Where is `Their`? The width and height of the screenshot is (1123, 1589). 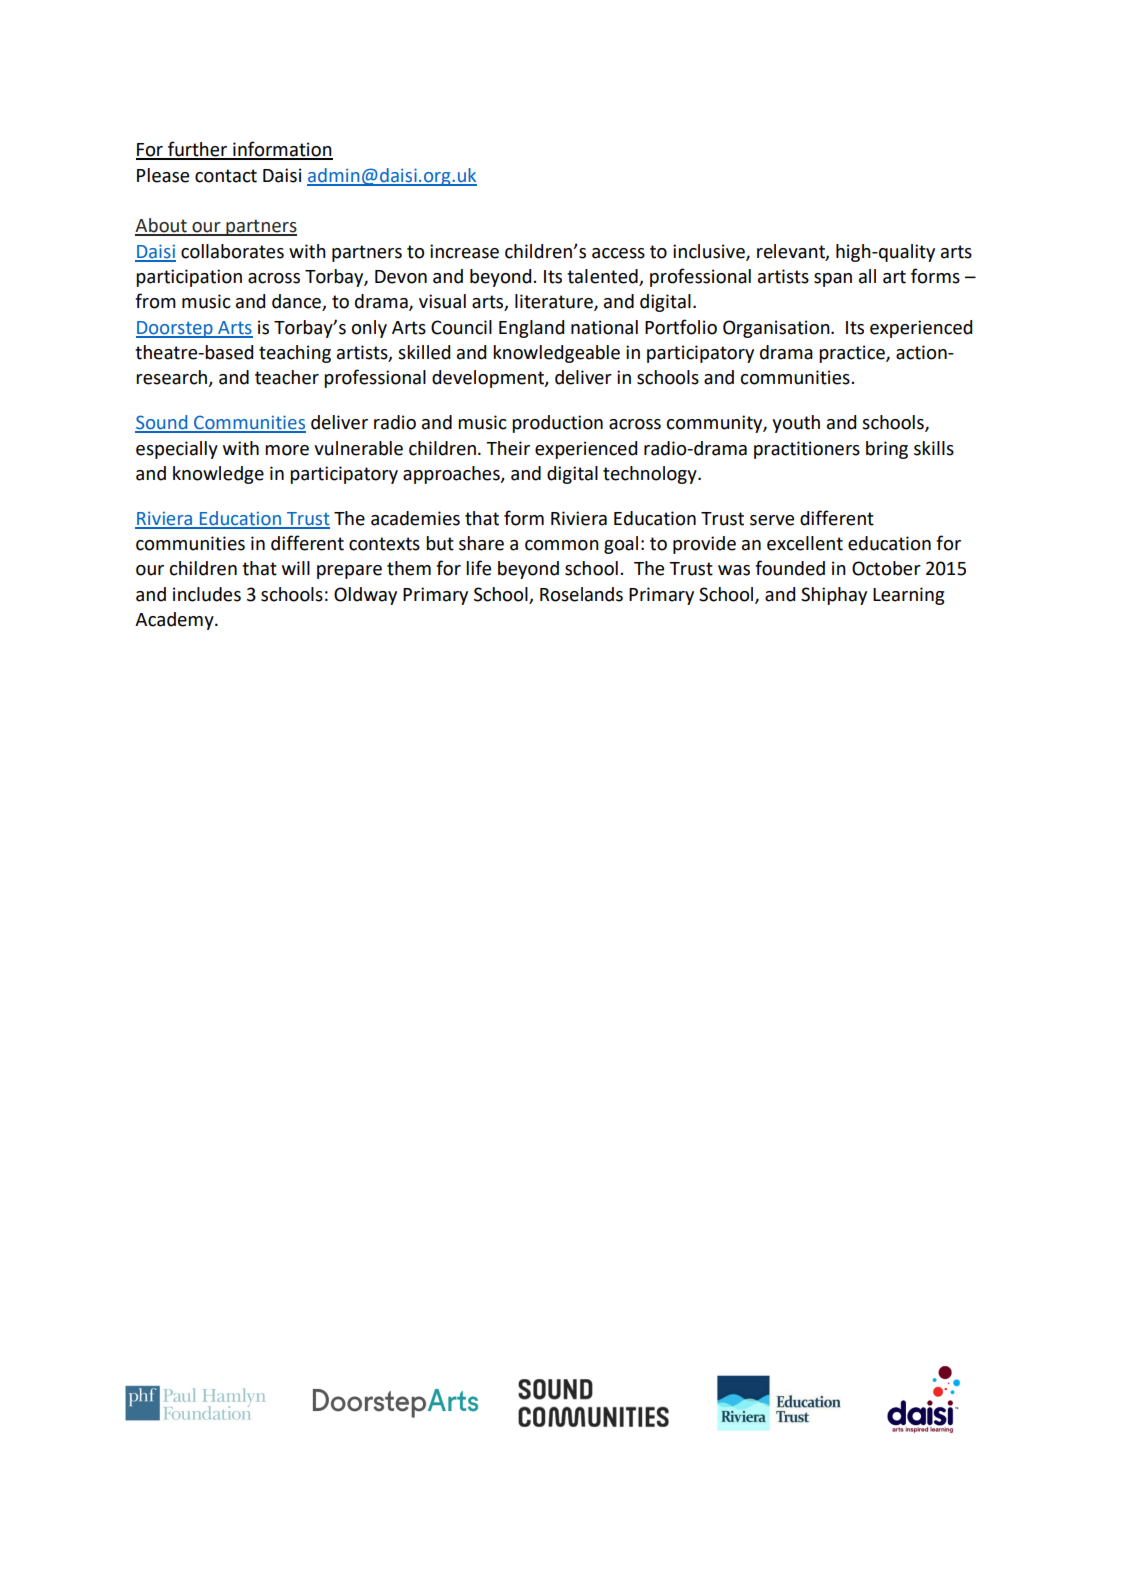 Their is located at coordinates (508, 448).
